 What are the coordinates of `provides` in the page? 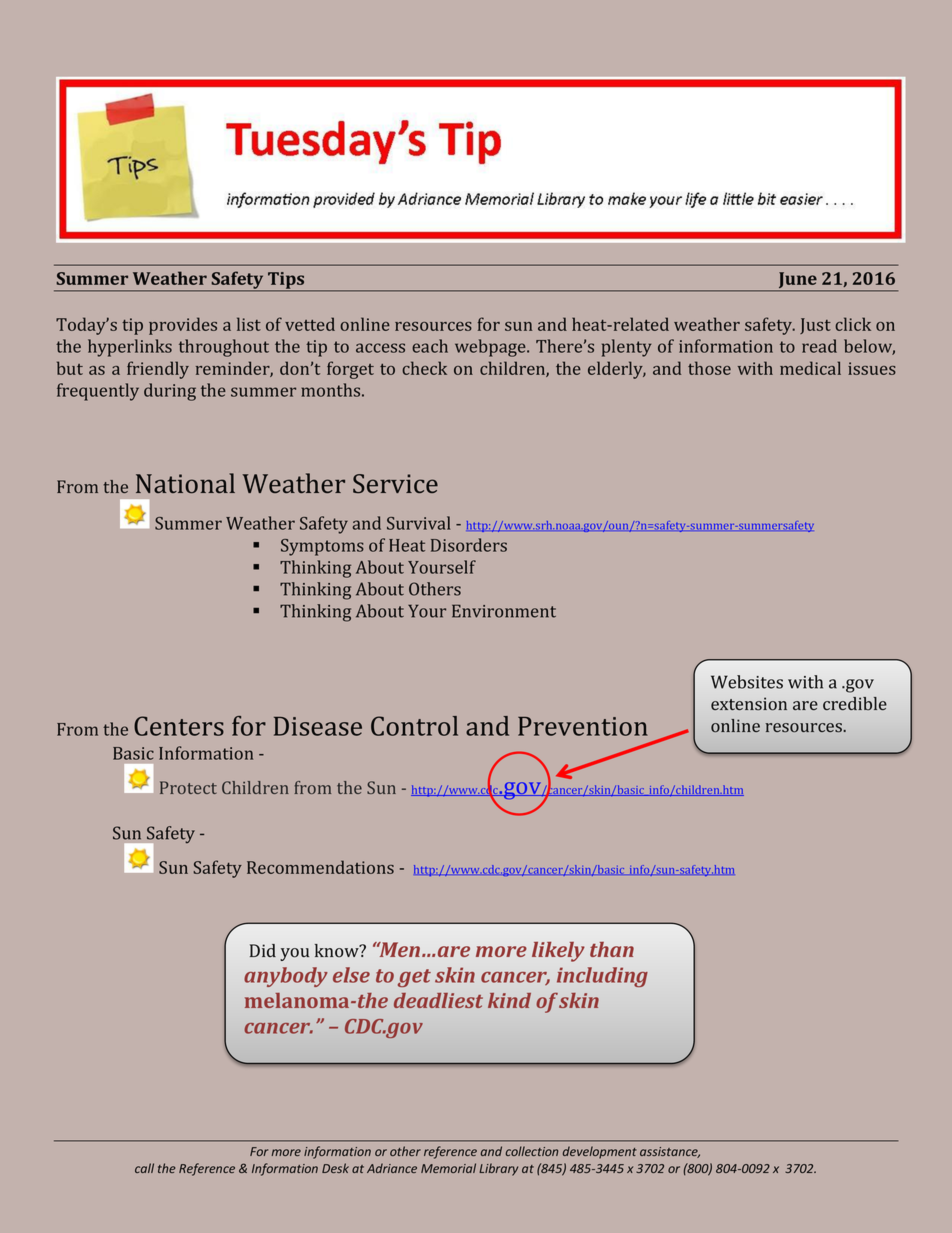 It's located at (183, 326).
